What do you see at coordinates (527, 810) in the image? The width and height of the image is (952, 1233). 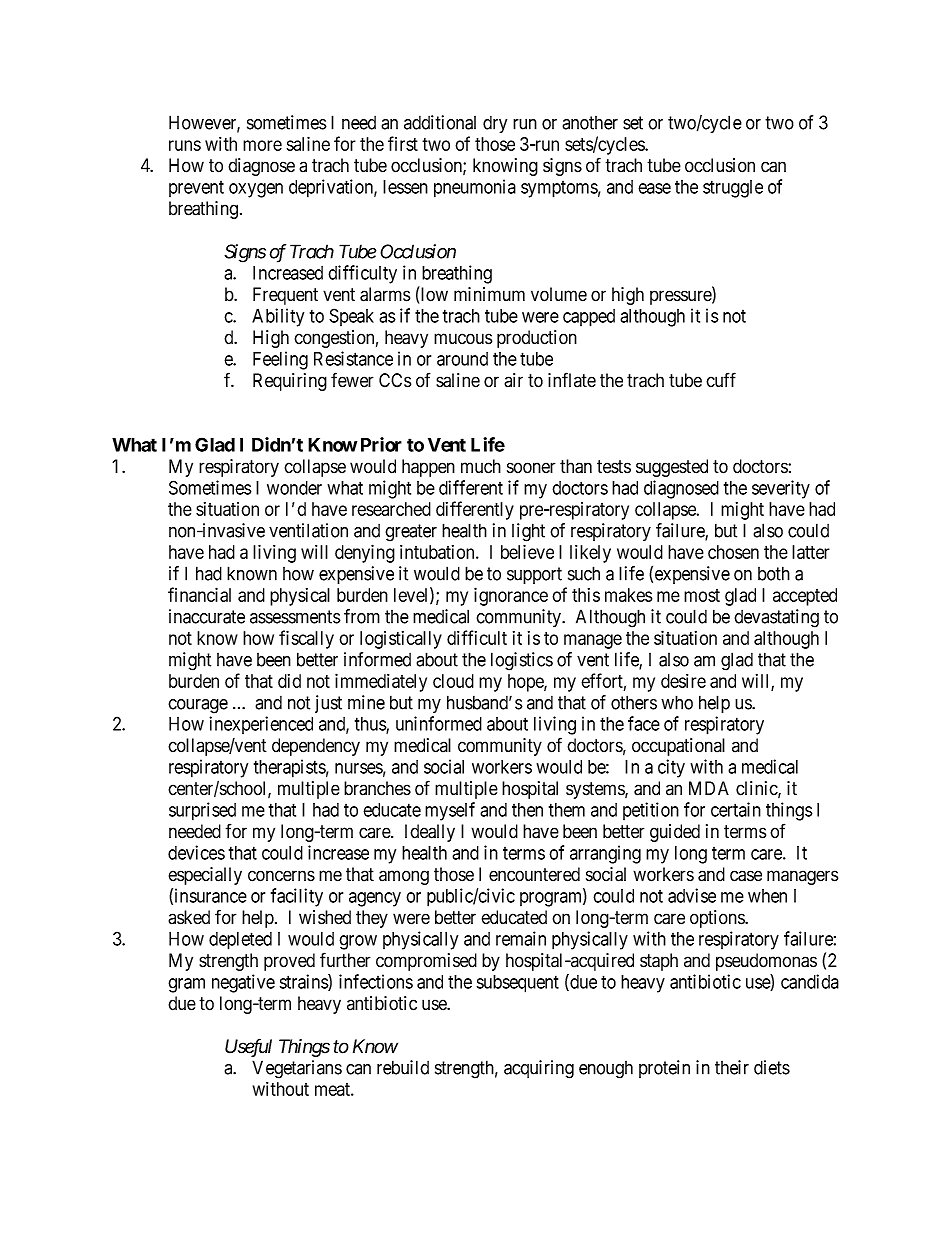 I see `then` at bounding box center [527, 810].
